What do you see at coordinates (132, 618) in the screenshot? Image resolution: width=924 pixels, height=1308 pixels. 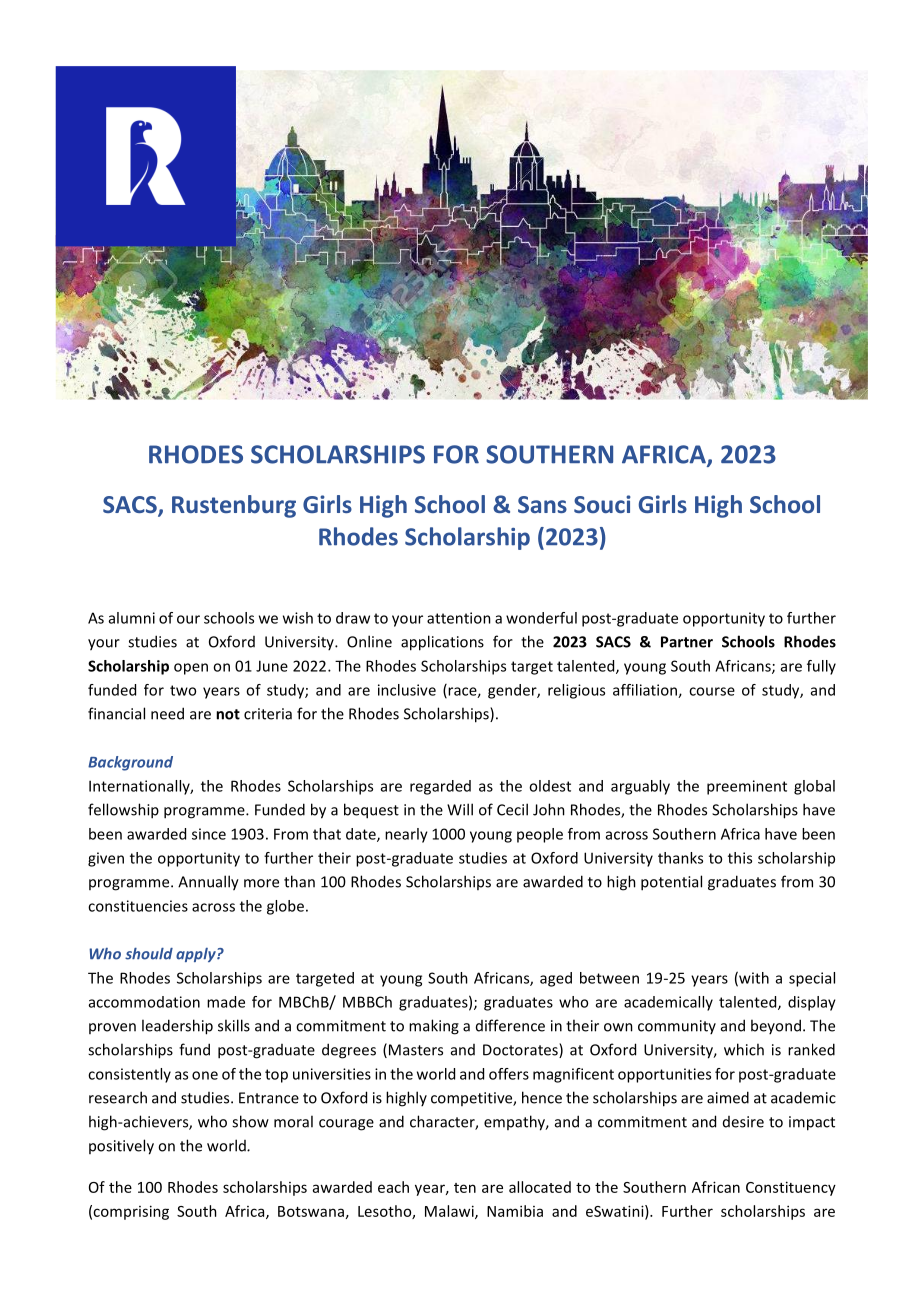 I see `alumni` at bounding box center [132, 618].
